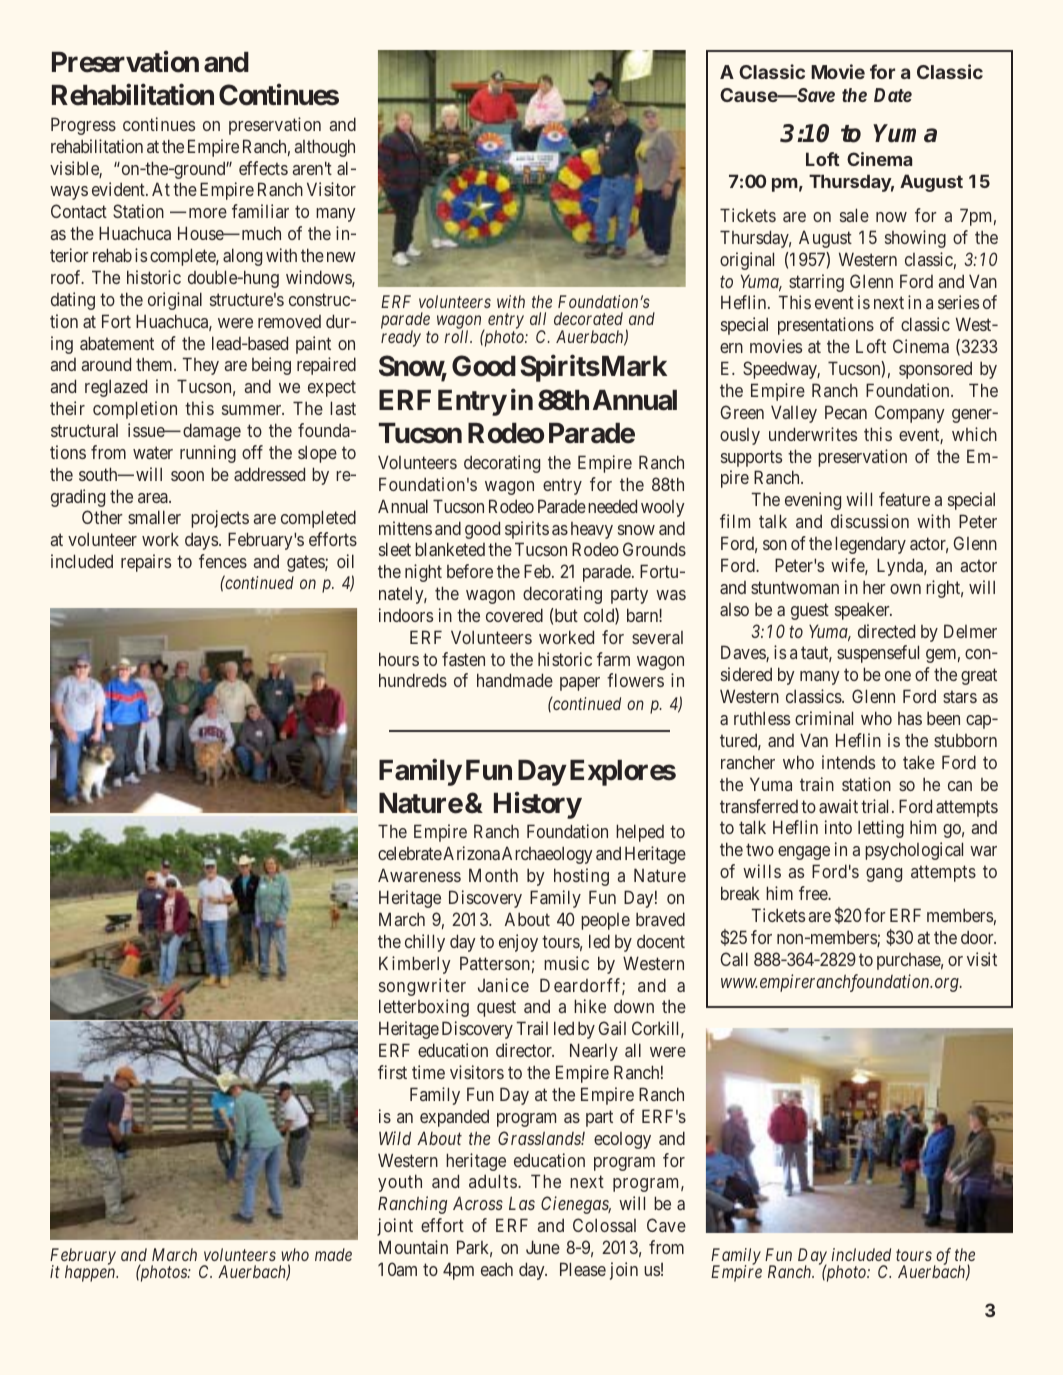  Describe the element at coordinates (325, 148) in the image. I see `although` at that location.
